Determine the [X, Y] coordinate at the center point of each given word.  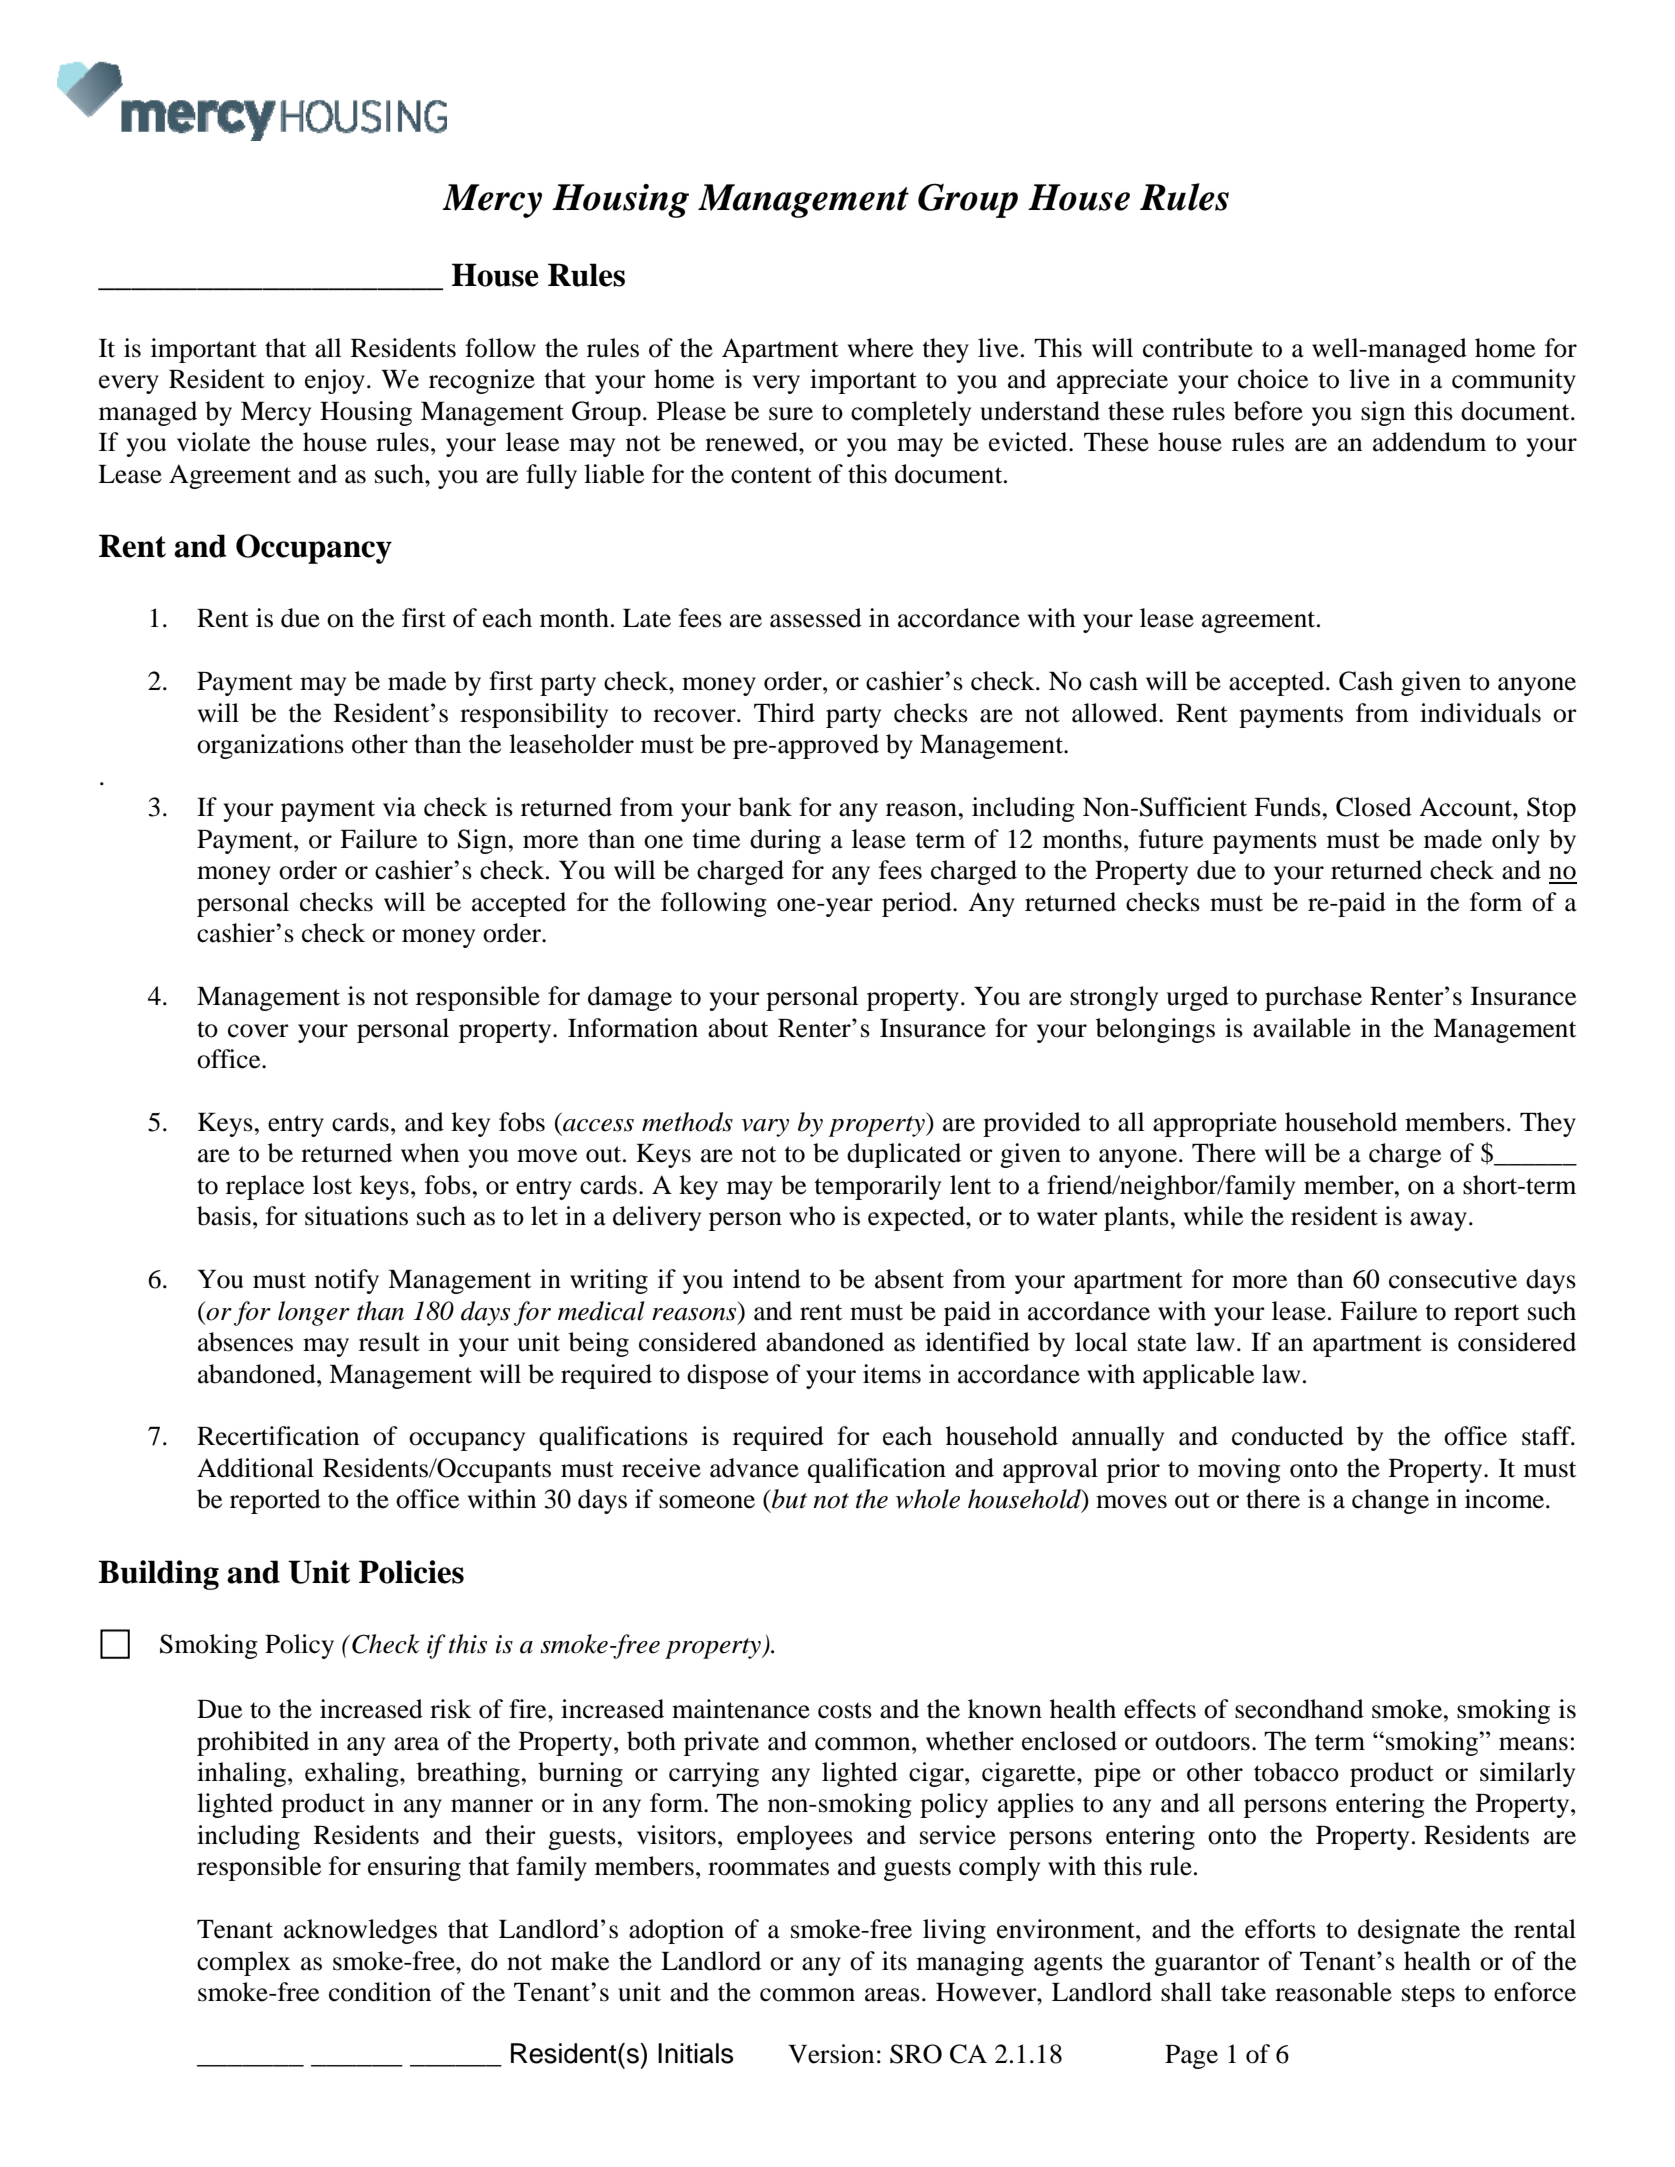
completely [911, 413]
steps [1428, 1996]
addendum [1429, 442]
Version [831, 2054]
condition [380, 1992]
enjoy [335, 381]
